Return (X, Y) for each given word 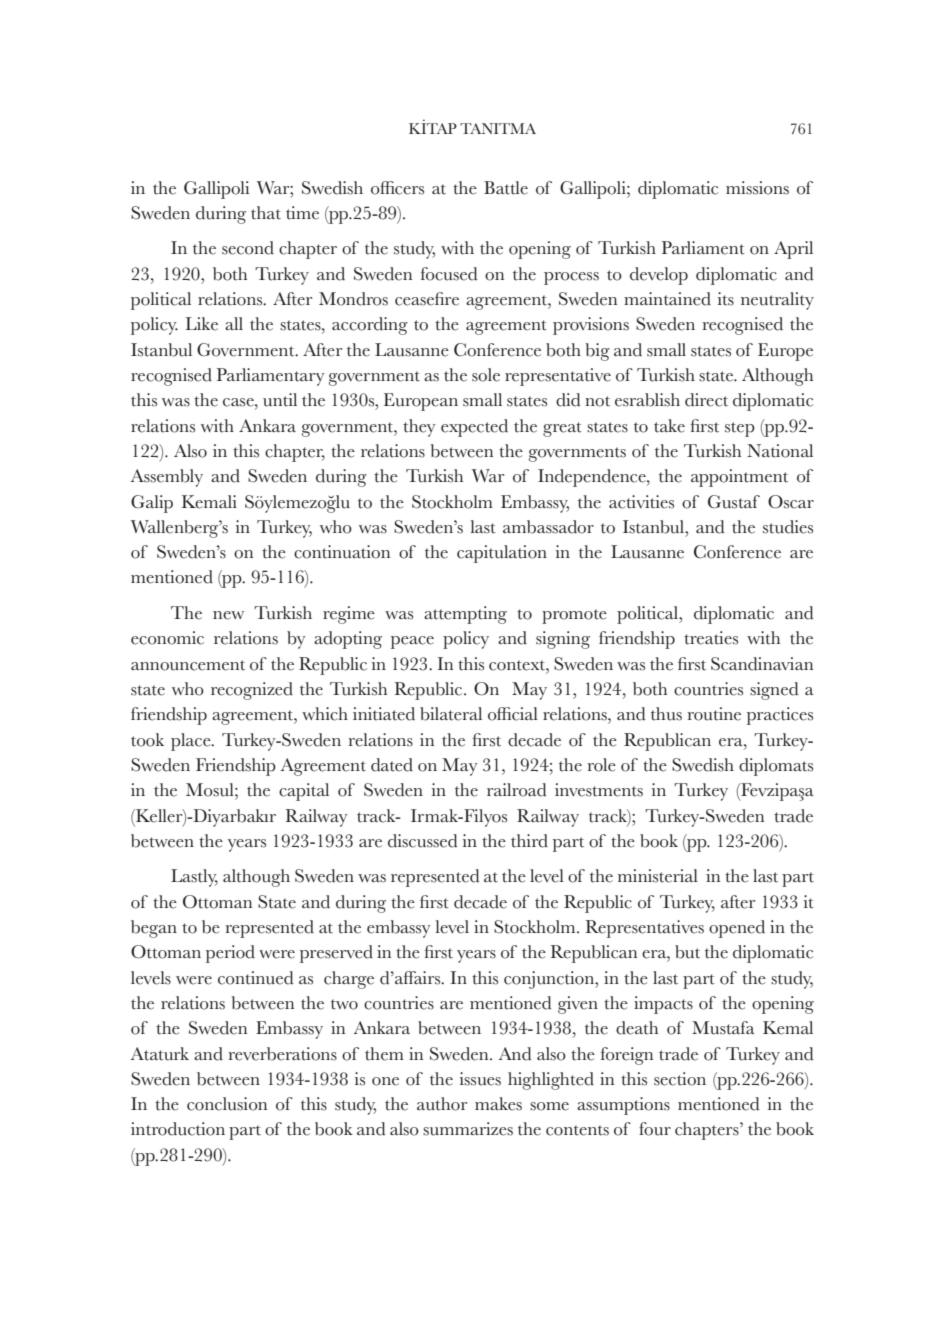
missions (757, 188)
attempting (465, 615)
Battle (506, 188)
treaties (711, 638)
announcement (188, 665)
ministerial (658, 876)
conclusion (227, 1104)
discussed (422, 841)
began (154, 929)
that (266, 213)
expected (474, 428)
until (280, 400)
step (740, 429)
